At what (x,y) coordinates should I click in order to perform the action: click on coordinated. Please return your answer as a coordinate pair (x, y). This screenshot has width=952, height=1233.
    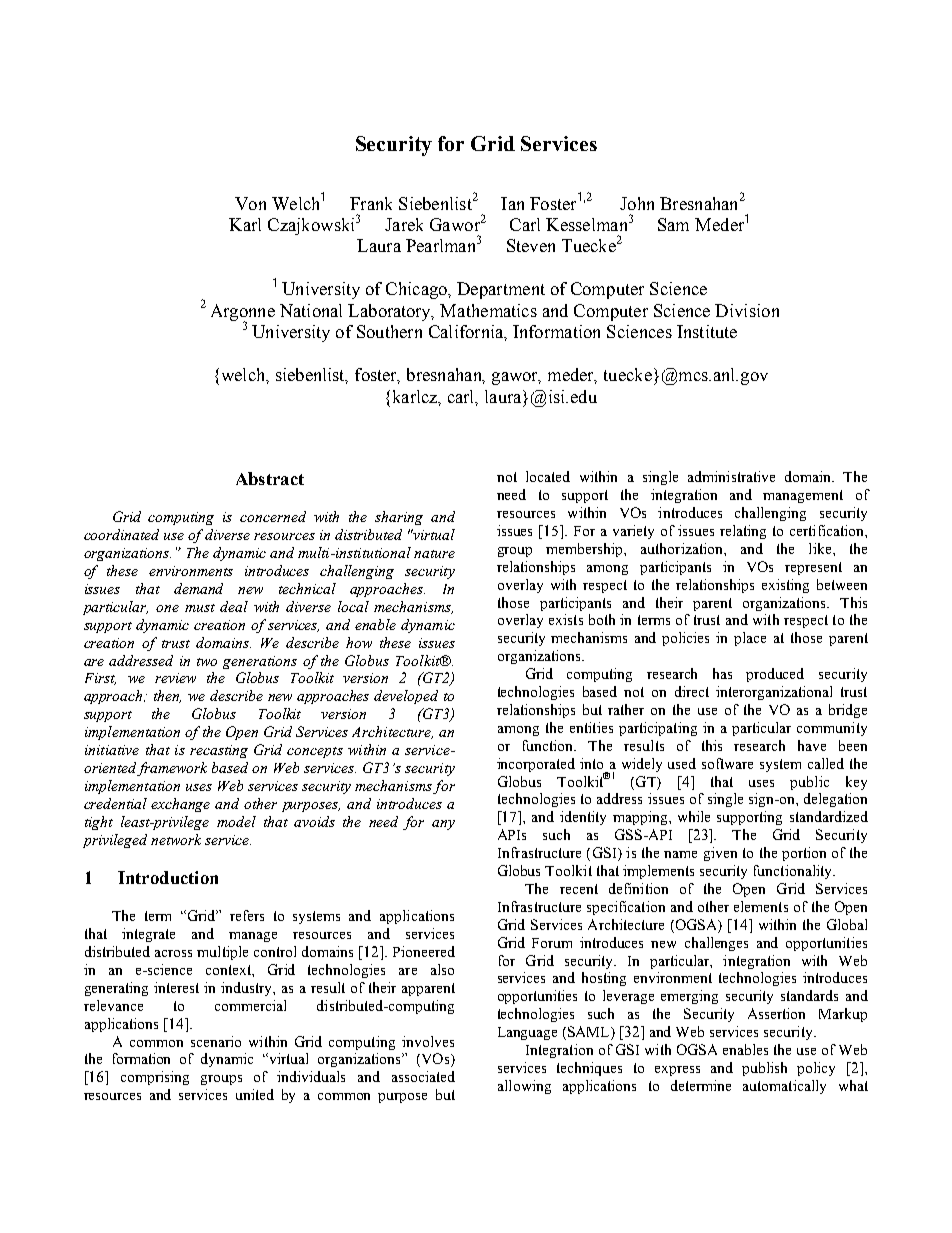
    Looking at the image, I should click on (121, 534).
